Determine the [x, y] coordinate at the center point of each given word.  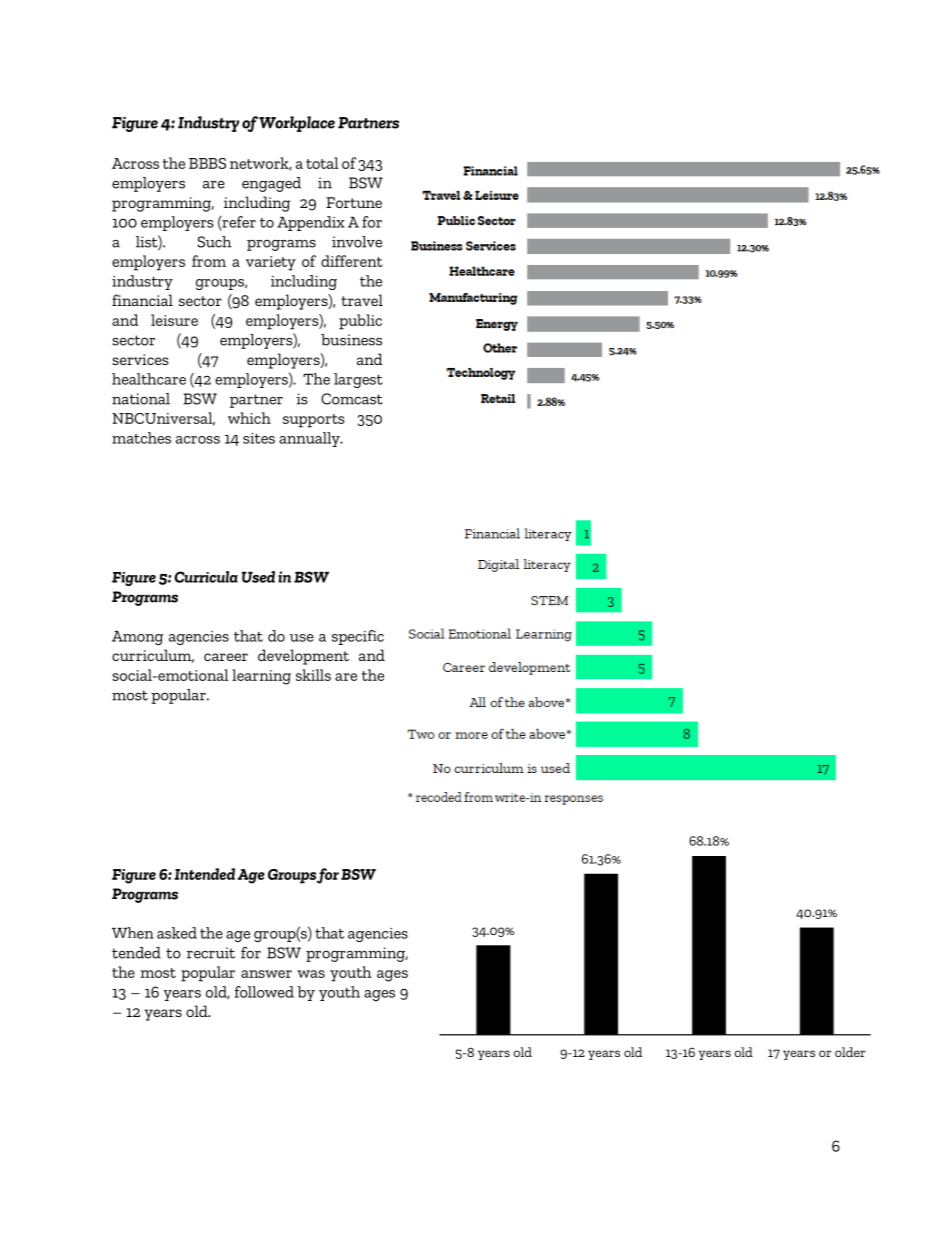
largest [358, 380]
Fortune [354, 202]
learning [261, 677]
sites [259, 438]
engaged [271, 184]
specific [358, 637]
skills [313, 675]
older [850, 1052]
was [311, 974]
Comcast [352, 399]
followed [264, 992]
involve [357, 242]
